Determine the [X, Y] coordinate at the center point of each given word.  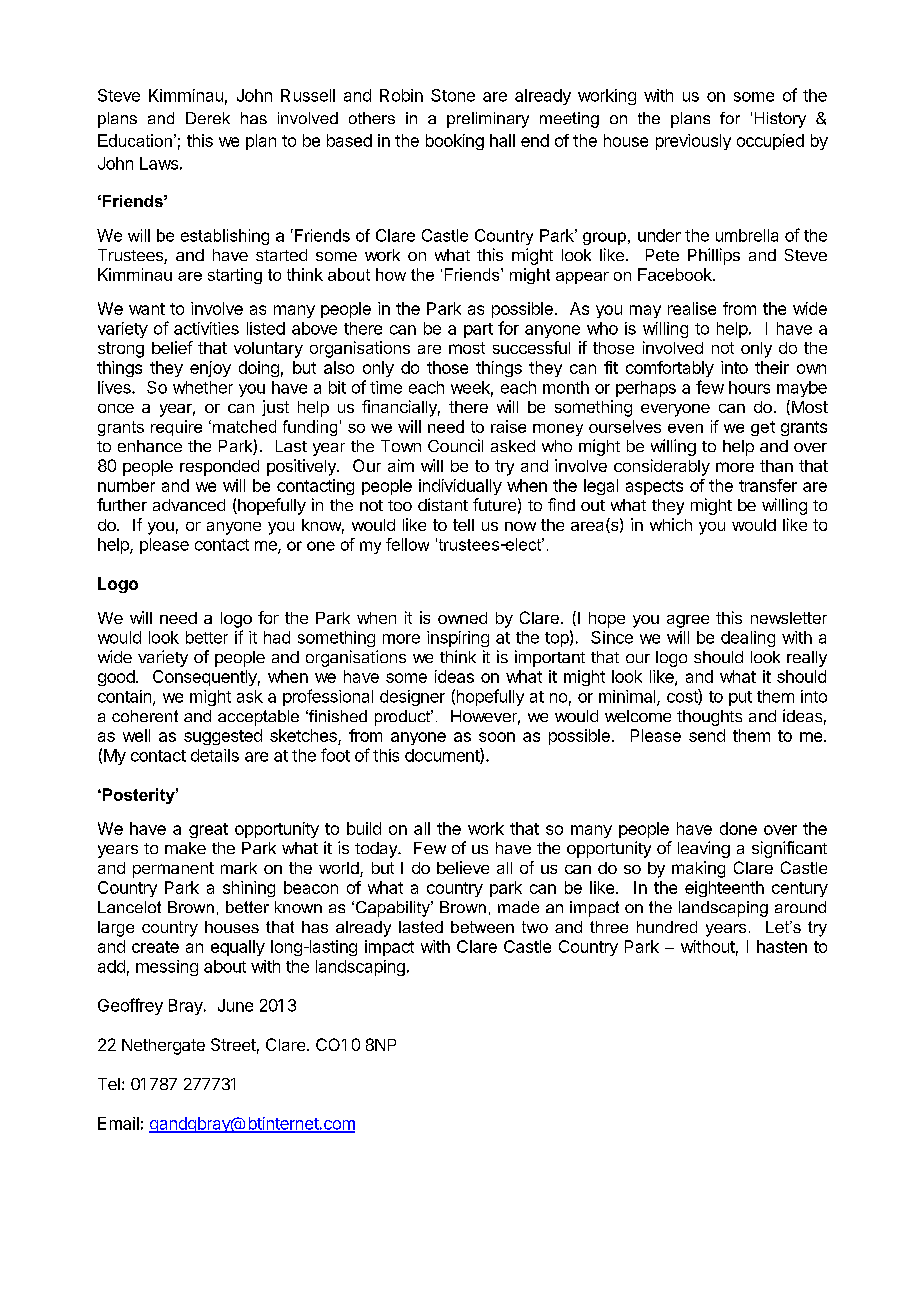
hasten [782, 946]
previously [693, 142]
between [482, 927]
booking [455, 142]
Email [118, 1123]
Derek [208, 118]
